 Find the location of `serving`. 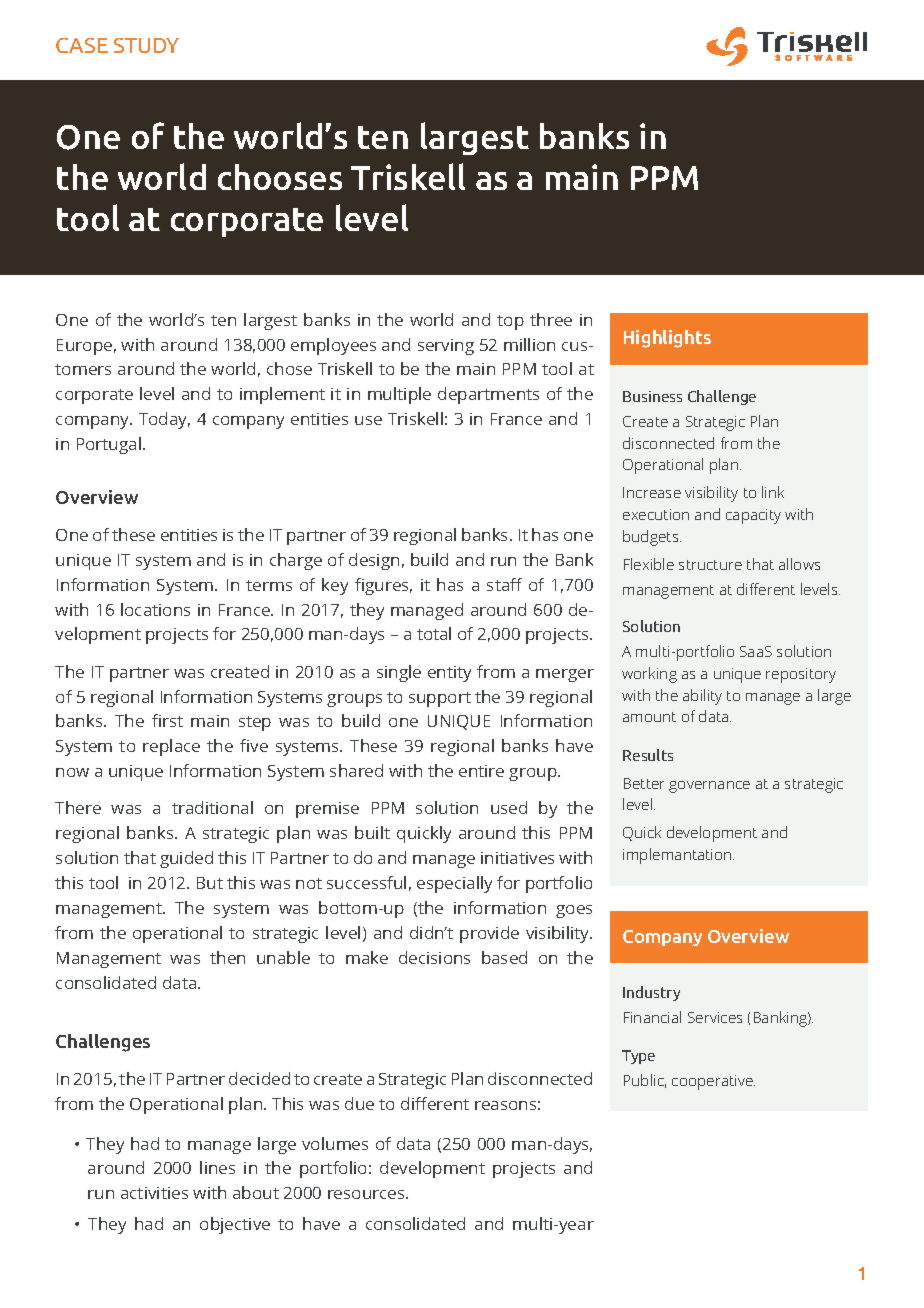

serving is located at coordinates (446, 347).
